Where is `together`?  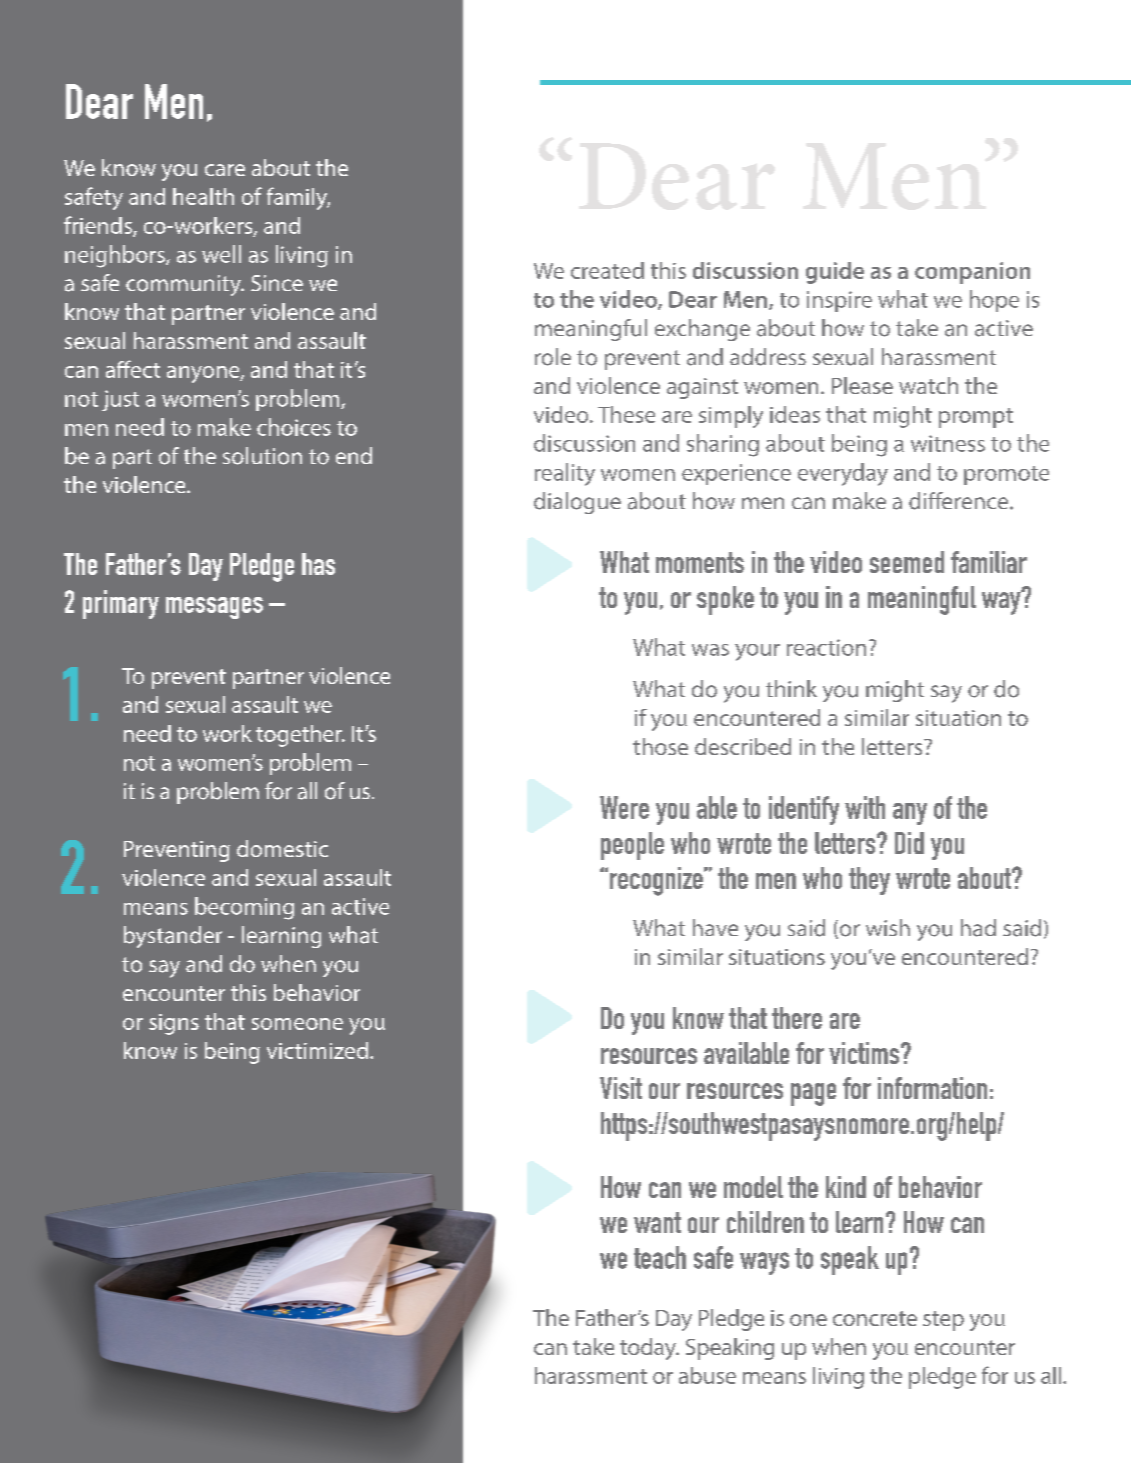 together is located at coordinates (300, 736).
